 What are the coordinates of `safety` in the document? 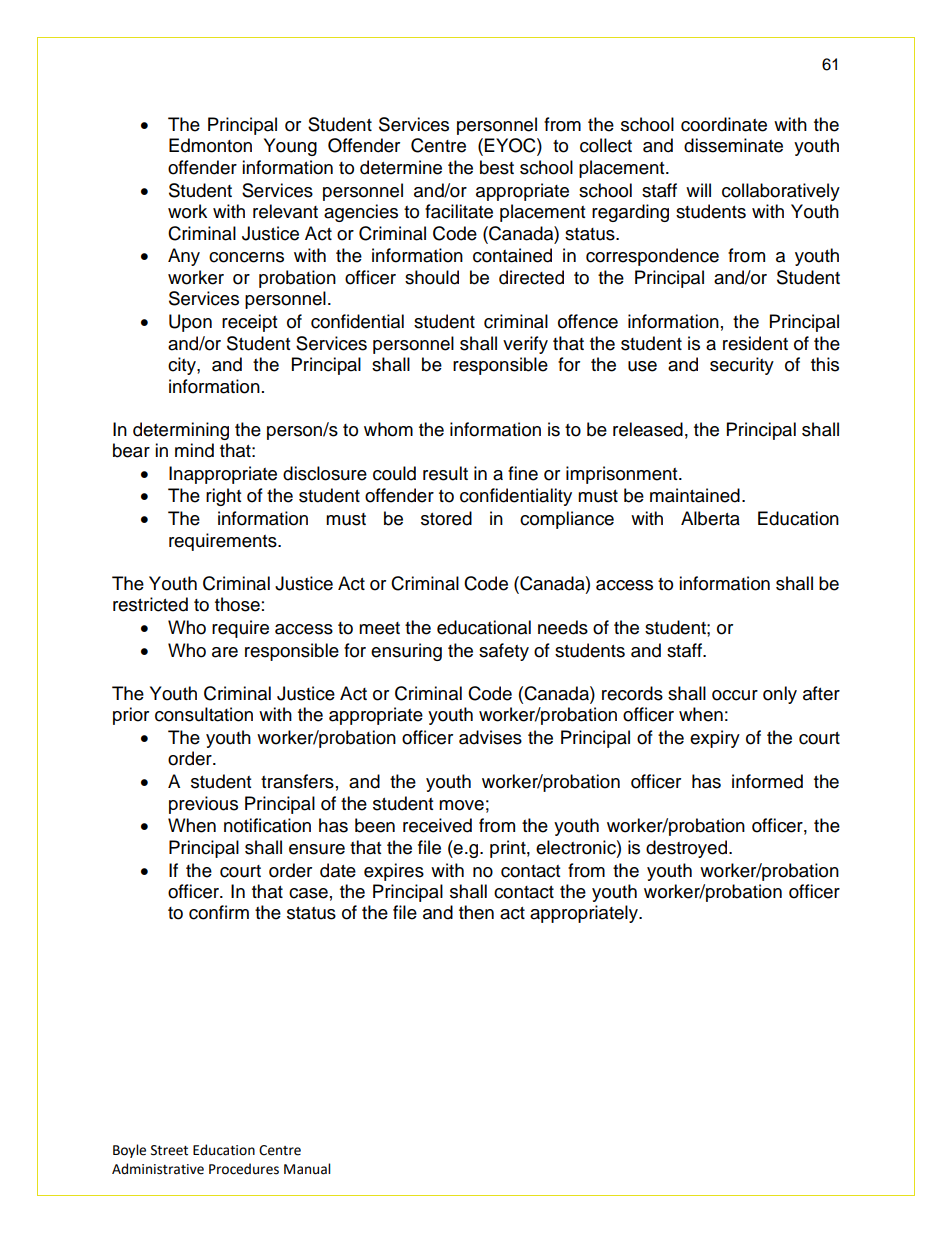 It's located at (504, 652).
